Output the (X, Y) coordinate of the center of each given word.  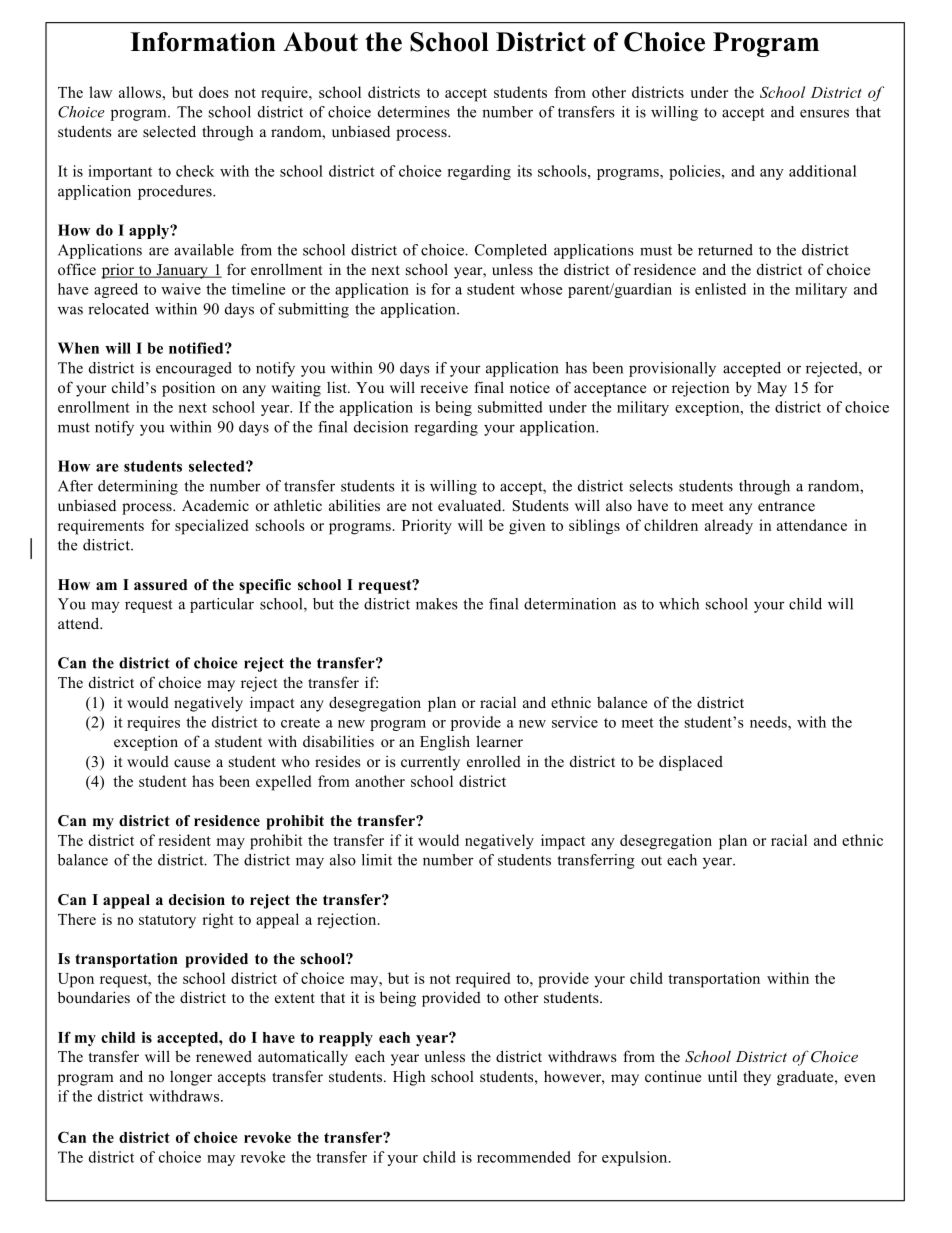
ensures (824, 113)
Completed (511, 251)
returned (725, 250)
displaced (691, 763)
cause (192, 763)
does (214, 92)
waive (181, 289)
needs (769, 722)
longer (191, 1078)
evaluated (471, 505)
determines (414, 112)
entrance (786, 506)
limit (377, 860)
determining (138, 487)
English (445, 743)
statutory (167, 922)
